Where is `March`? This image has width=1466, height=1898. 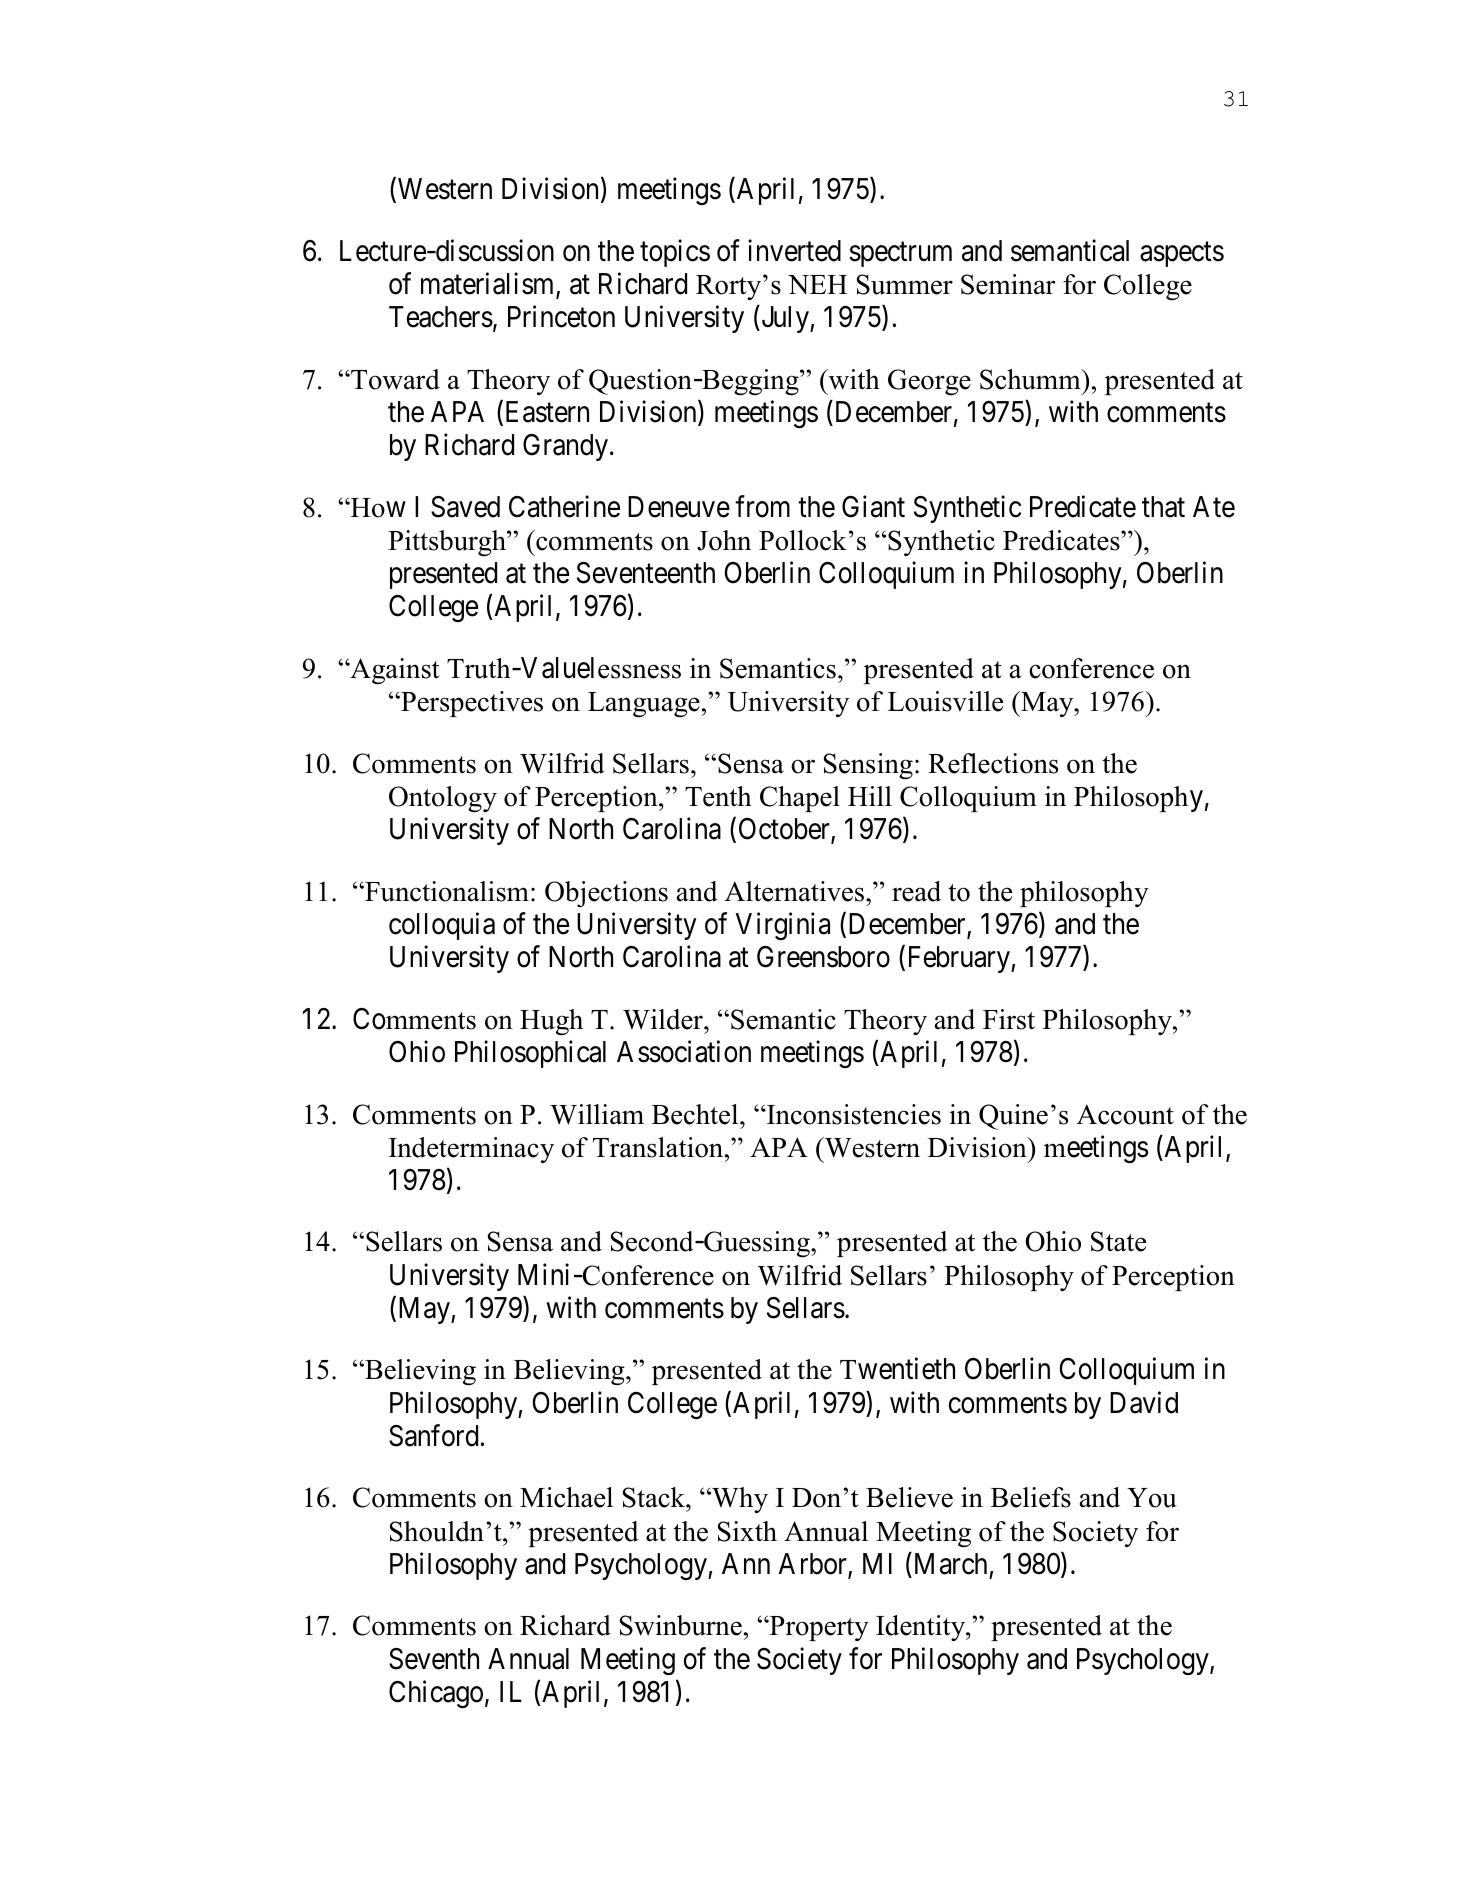
March is located at coordinates (949, 1563).
